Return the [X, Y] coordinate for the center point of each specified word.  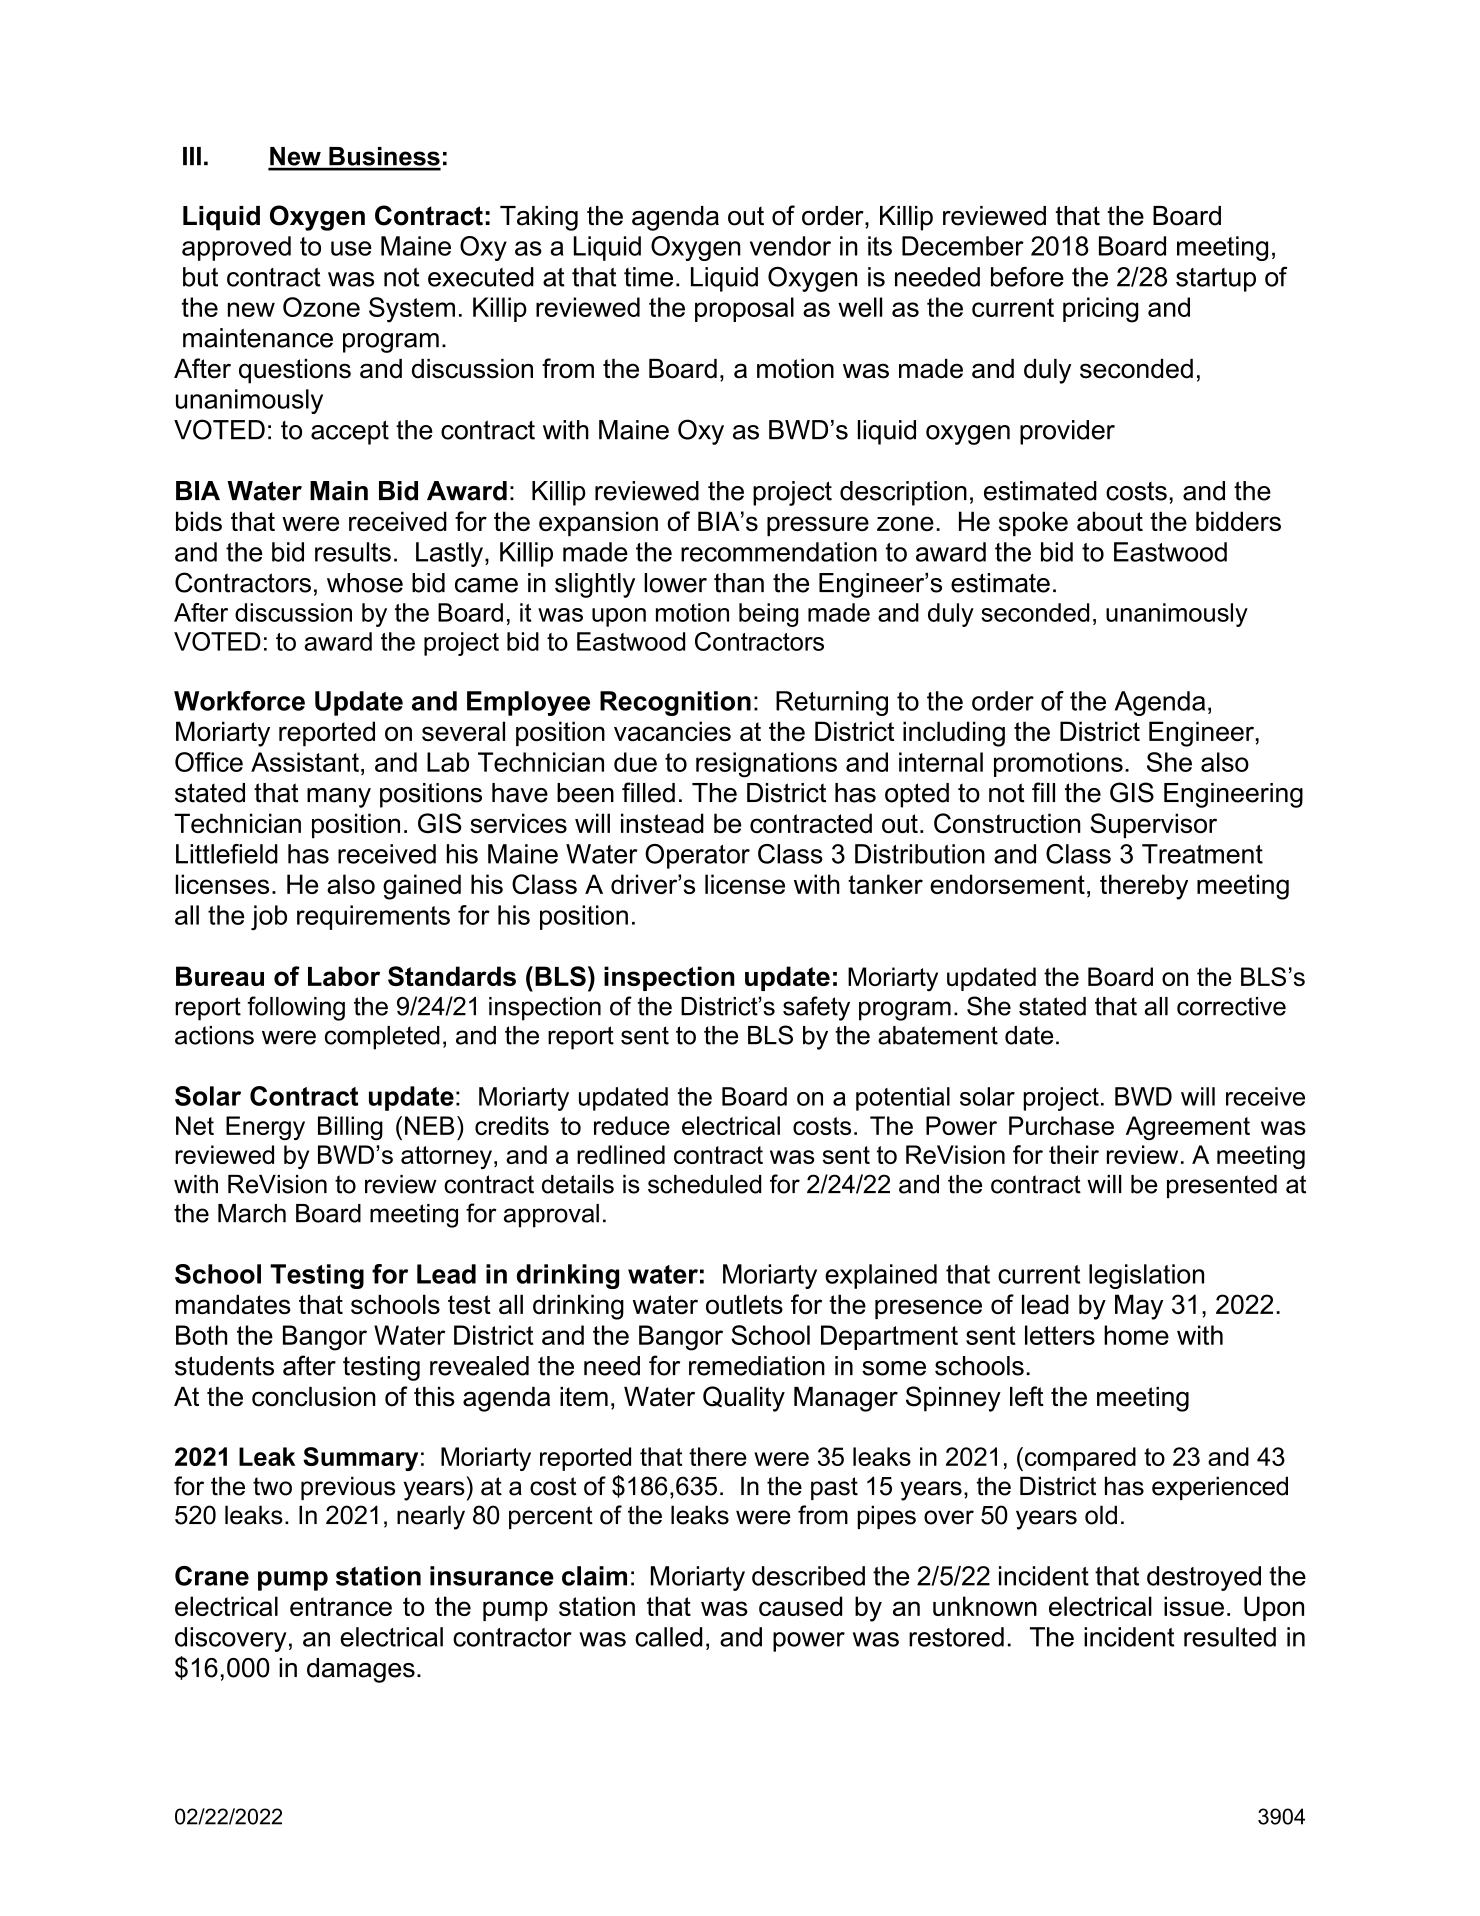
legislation [1146, 1276]
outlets [744, 1304]
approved [236, 248]
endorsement [1007, 884]
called [668, 1637]
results [353, 552]
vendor [790, 246]
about [1110, 521]
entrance [341, 1606]
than [739, 583]
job [269, 917]
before [1027, 277]
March [252, 1213]
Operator [697, 856]
